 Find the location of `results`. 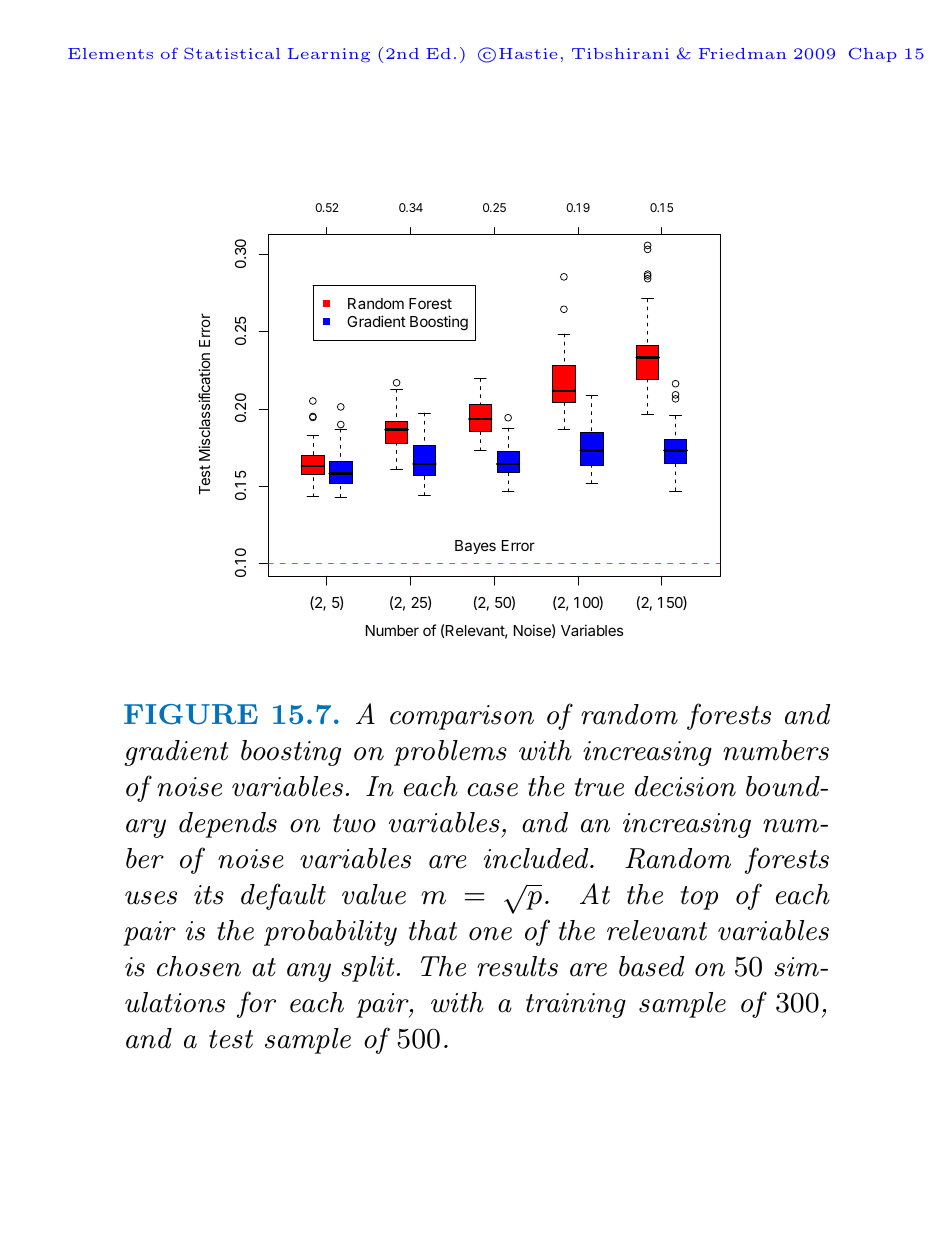

results is located at coordinates (517, 966).
